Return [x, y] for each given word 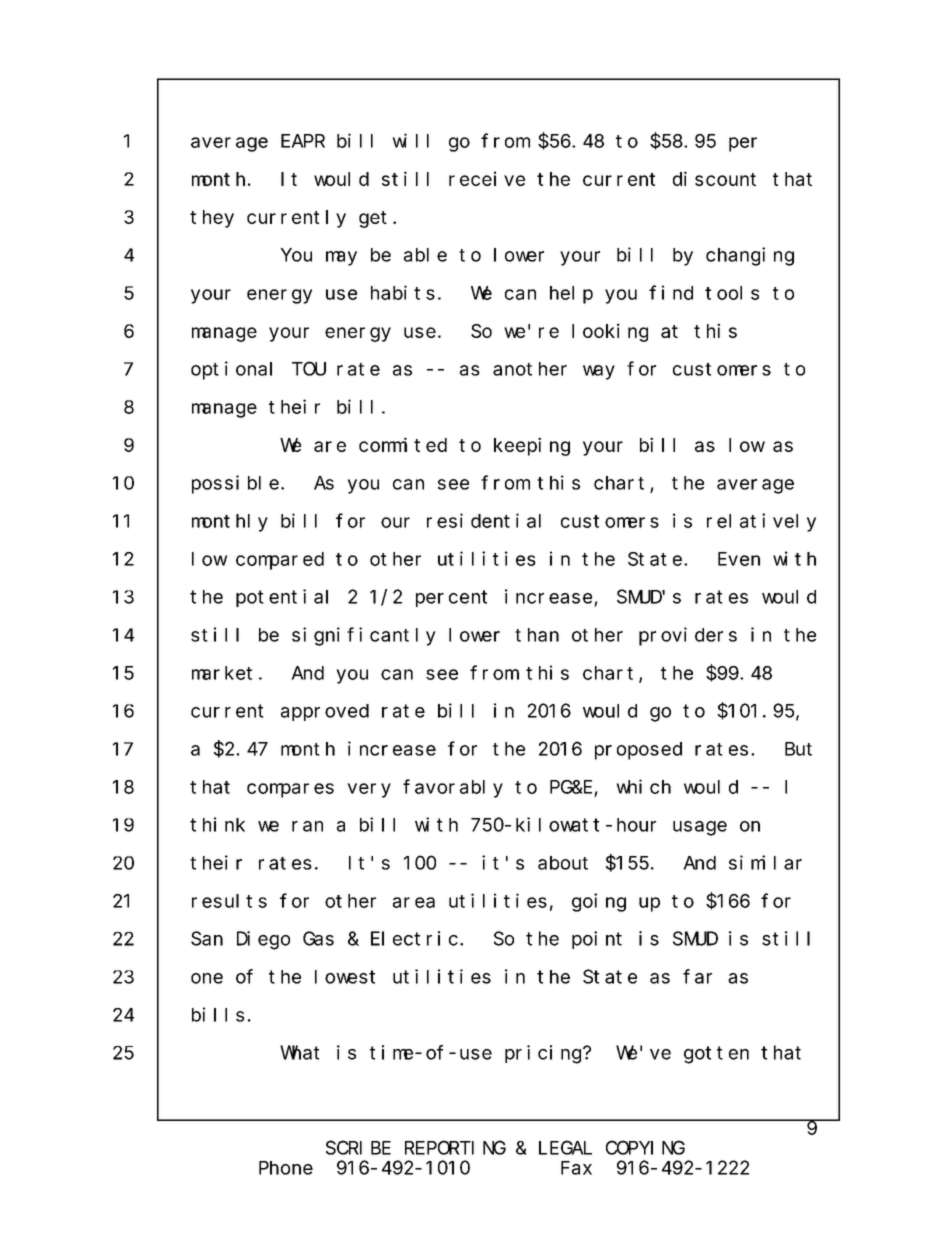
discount [714, 178]
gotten [716, 1055]
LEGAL [565, 1148]
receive [487, 178]
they [212, 219]
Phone [286, 1168]
